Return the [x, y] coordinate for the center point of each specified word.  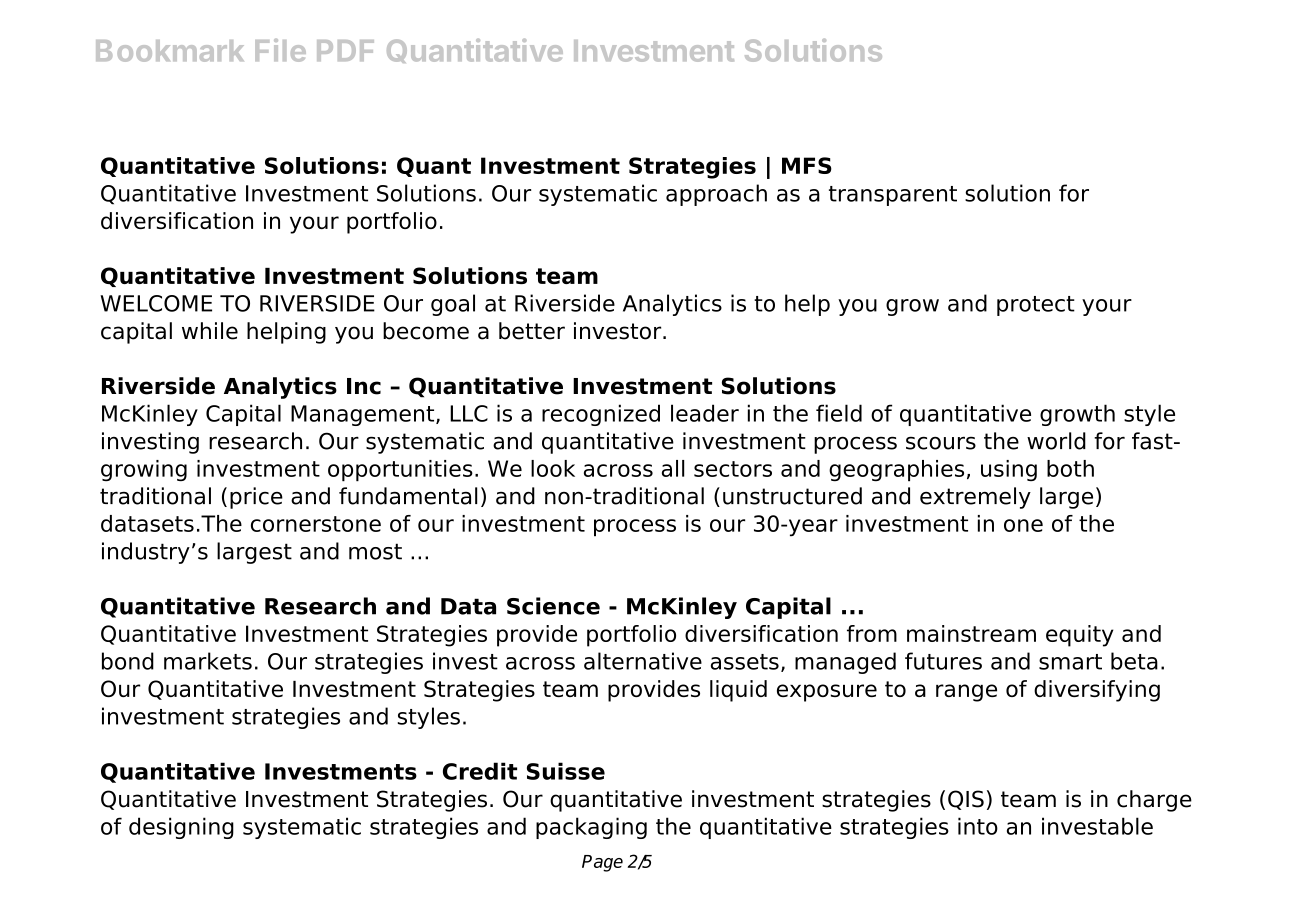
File [280, 50]
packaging [591, 828]
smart [1070, 662]
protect [1036, 306]
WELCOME [156, 303]
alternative [643, 661]
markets [208, 661]
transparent [893, 196]
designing [181, 828]
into [978, 826]
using [1009, 470]
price [256, 498]
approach [716, 195]
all [673, 468]
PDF [345, 50]
